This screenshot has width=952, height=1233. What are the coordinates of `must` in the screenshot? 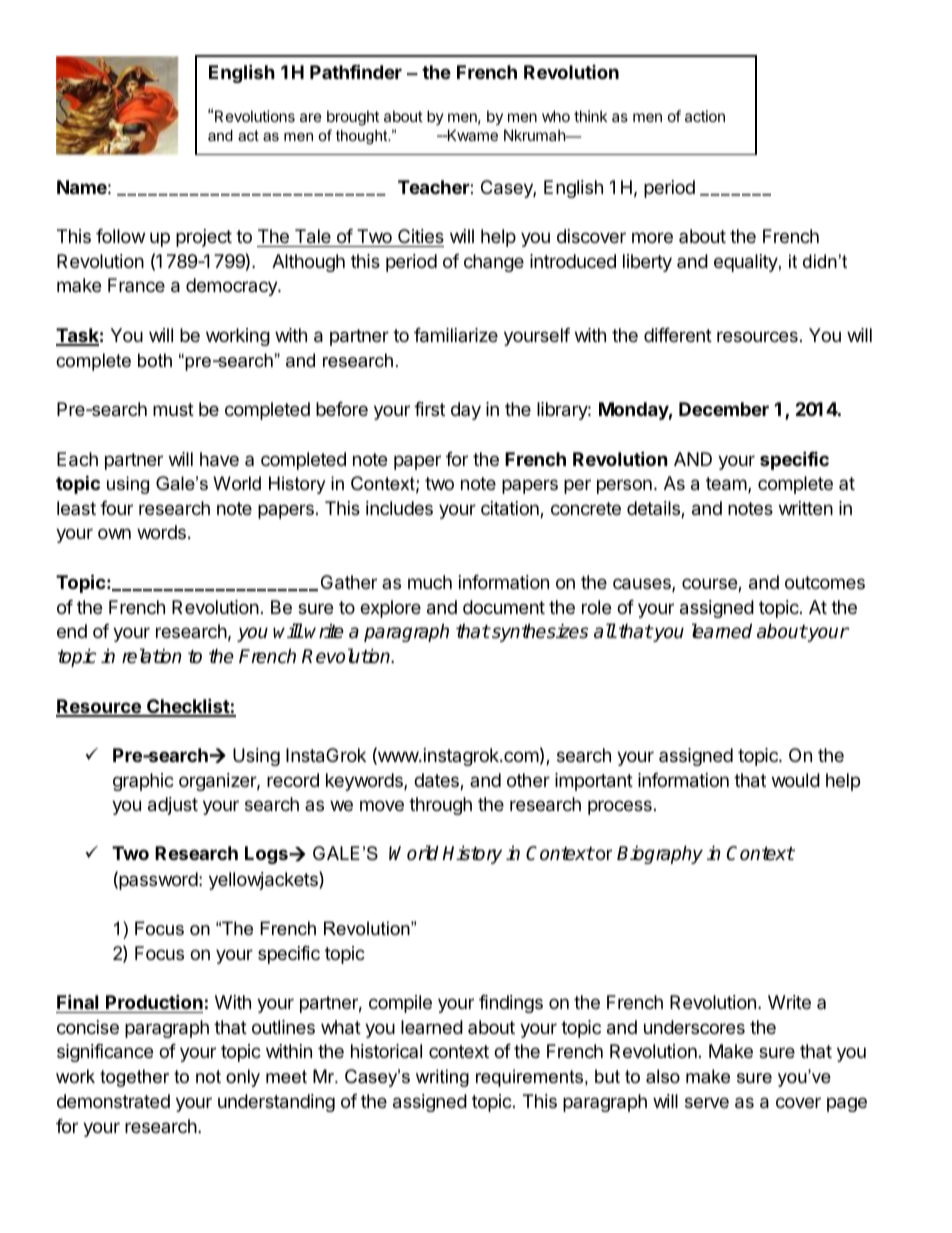 It's located at (173, 409).
